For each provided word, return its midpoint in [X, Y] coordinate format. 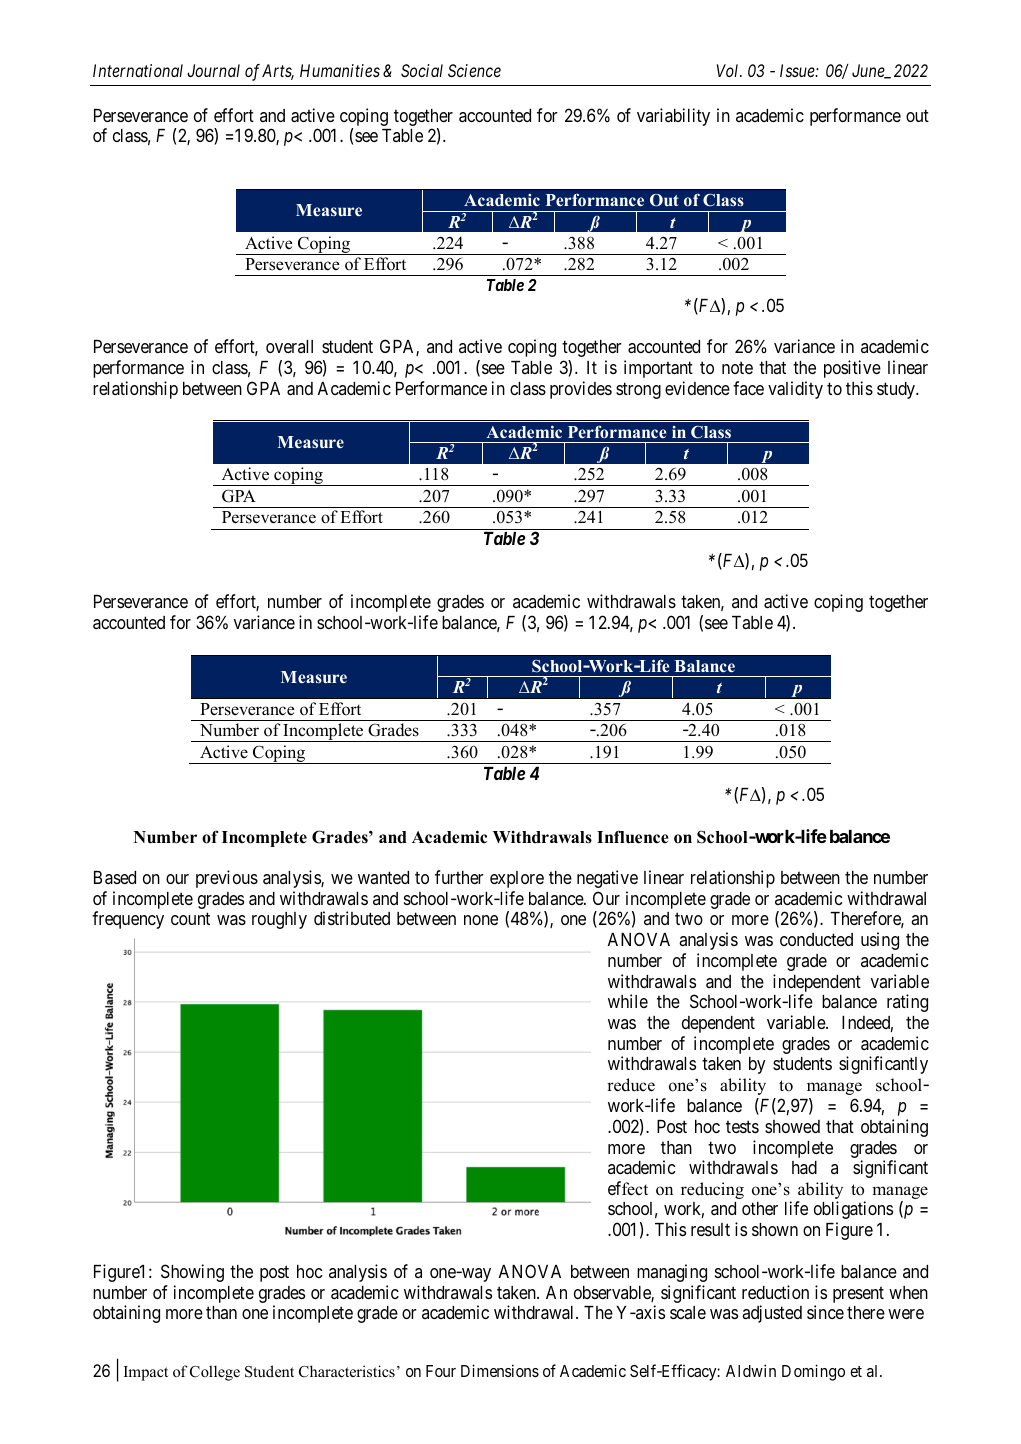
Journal [213, 70]
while [628, 1001]
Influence [633, 837]
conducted [816, 939]
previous [227, 879]
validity [795, 390]
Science [474, 70]
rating [907, 1003]
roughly [279, 920]
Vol [729, 70]
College [215, 1373]
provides [581, 390]
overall [289, 346]
